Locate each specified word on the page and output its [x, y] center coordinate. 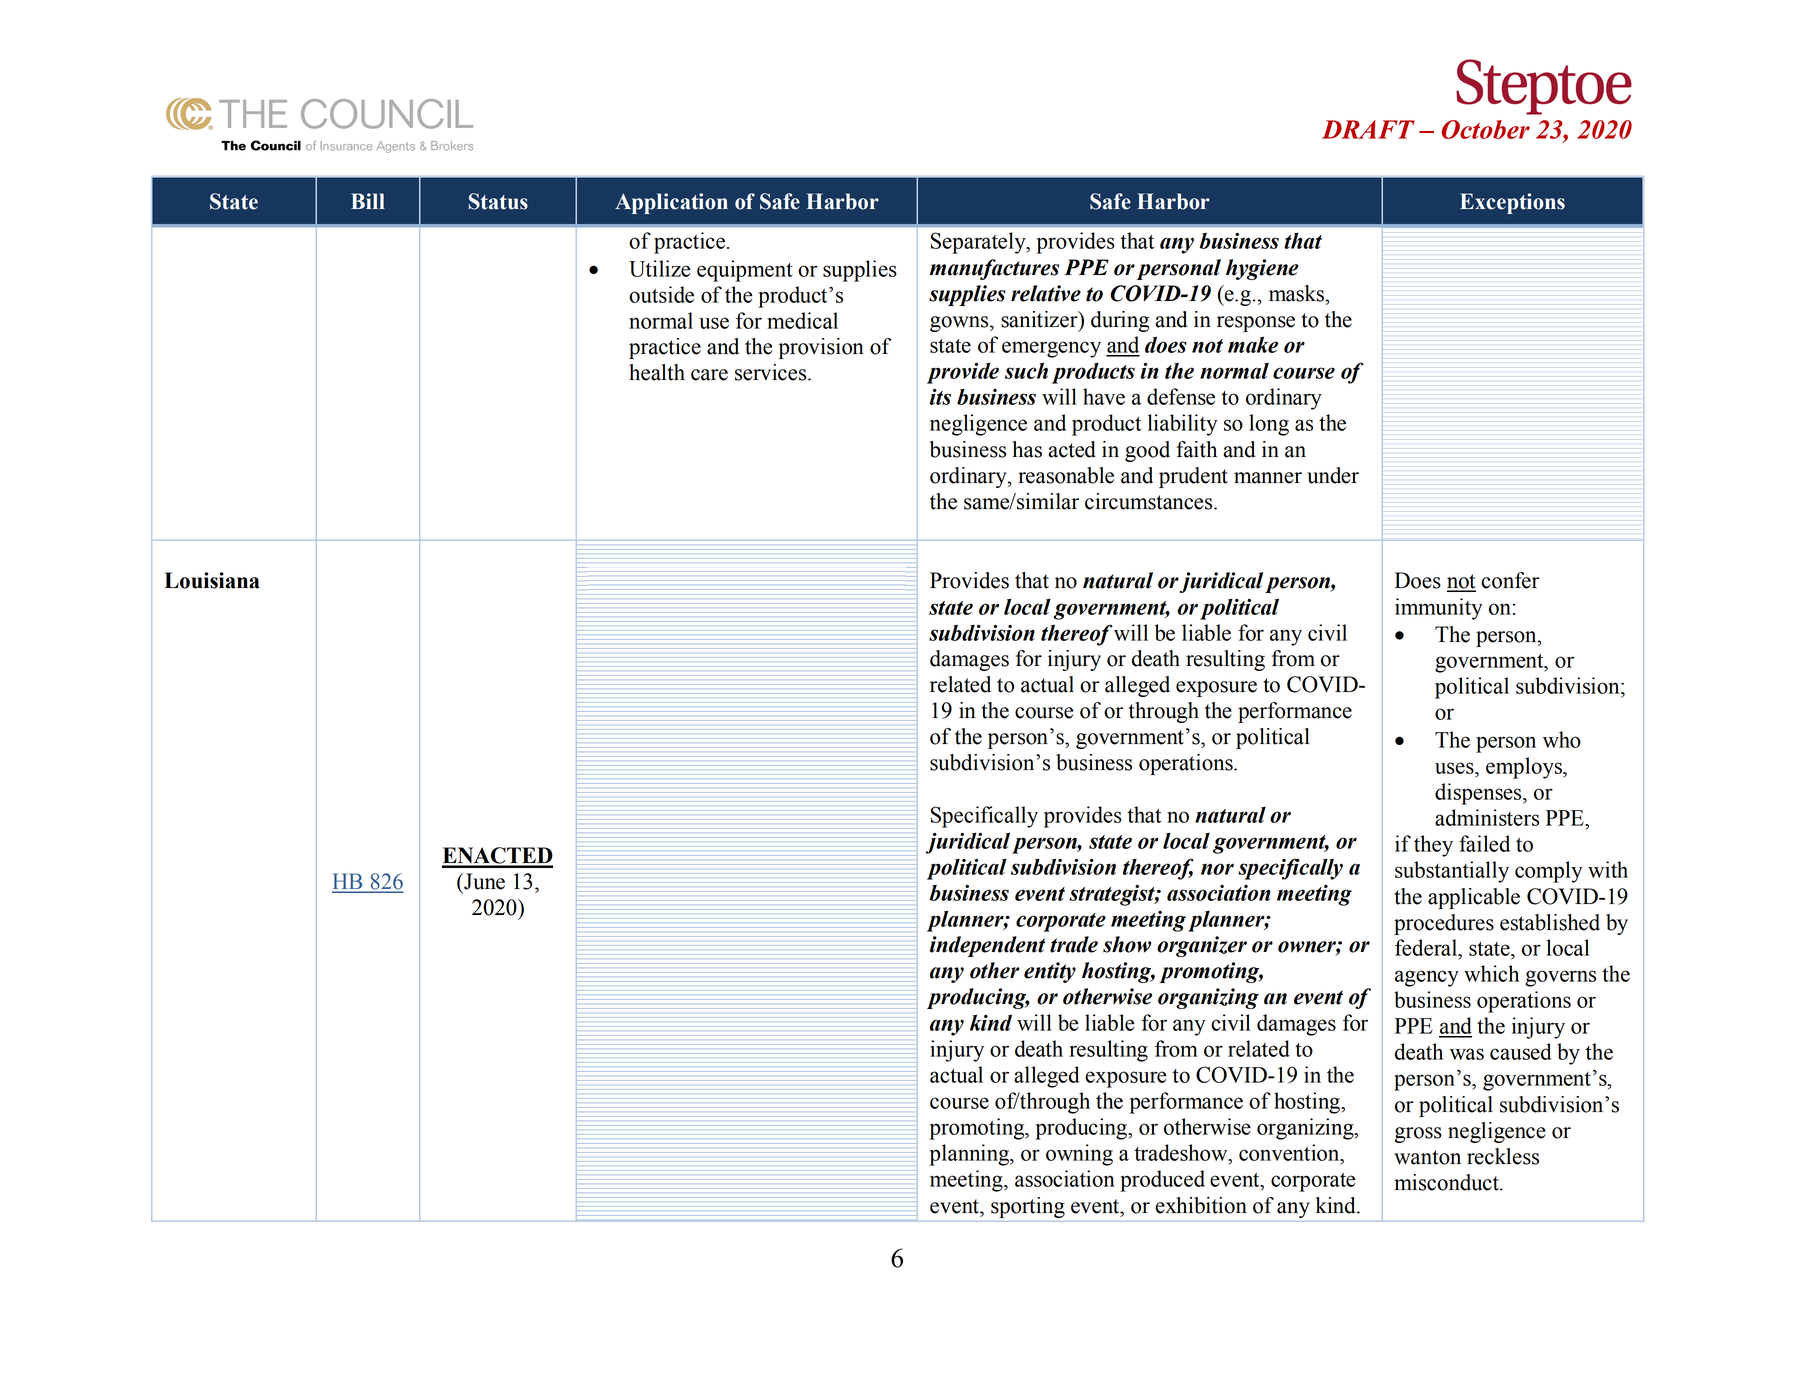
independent [987, 946]
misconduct [1447, 1182]
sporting [1028, 1207]
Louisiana [212, 580]
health [657, 372]
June [483, 881]
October [1486, 129]
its [940, 397]
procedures [1444, 924]
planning [970, 1155]
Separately [979, 243]
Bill [368, 201]
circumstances [1150, 501]
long [1269, 425]
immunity [1438, 609]
